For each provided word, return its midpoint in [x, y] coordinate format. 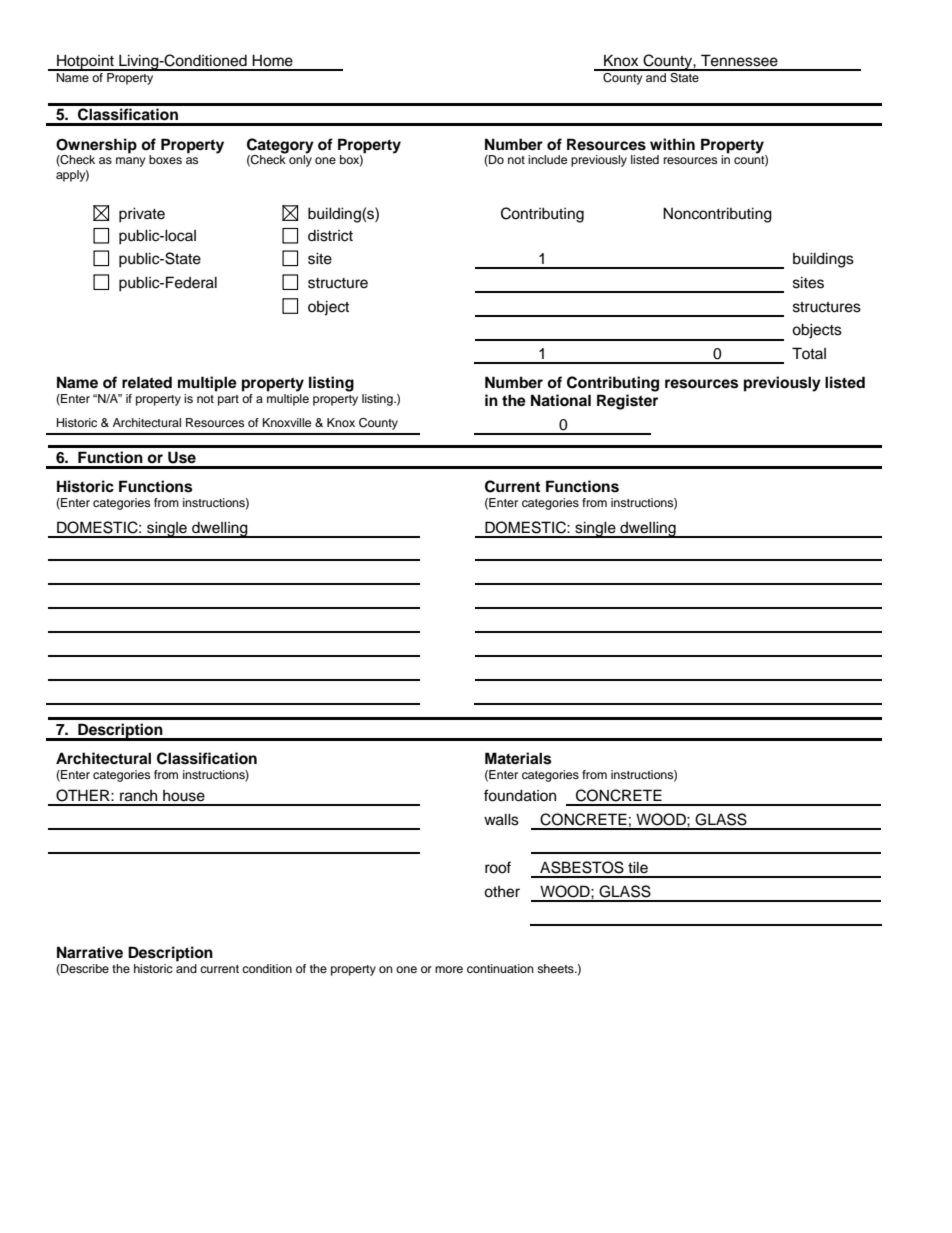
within [672, 144]
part [228, 400]
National [561, 400]
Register [627, 402]
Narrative [90, 952]
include [547, 159]
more [449, 969]
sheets [556, 968]
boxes [165, 159]
